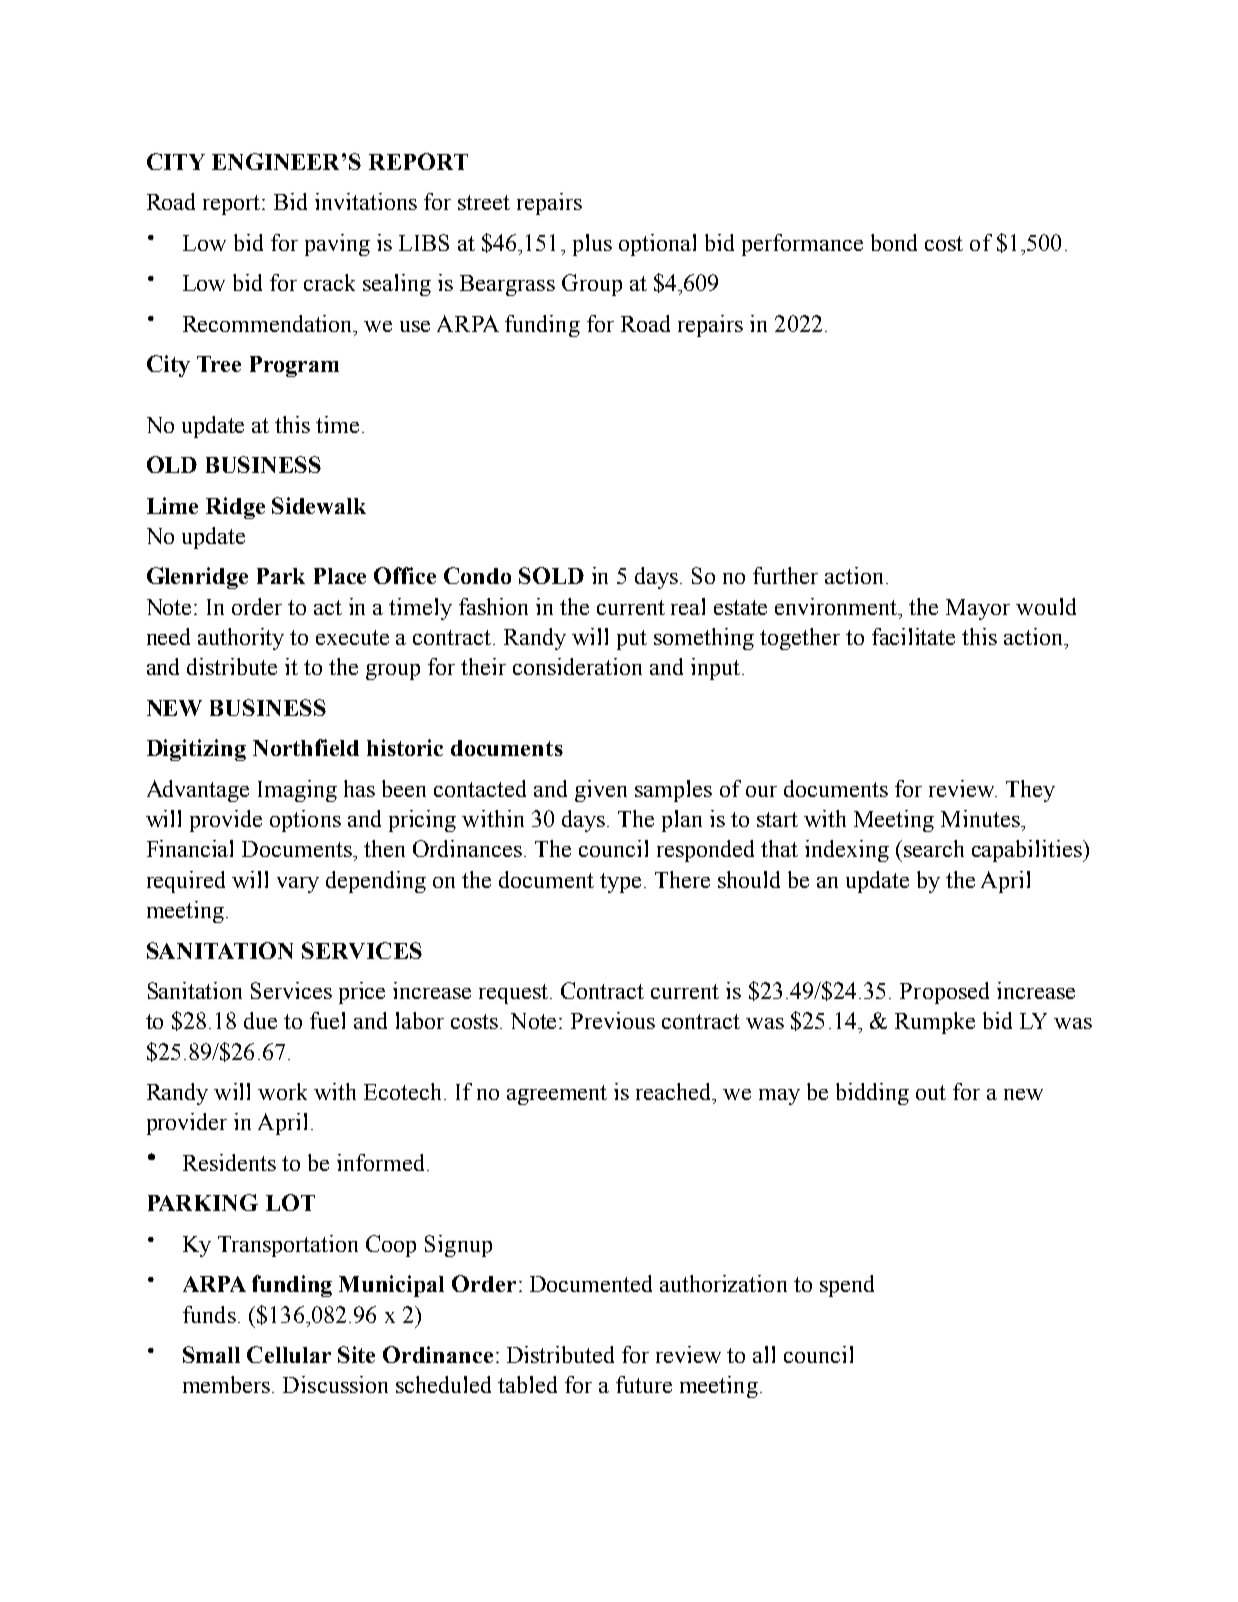  Describe the element at coordinates (592, 245) in the screenshot. I see `plus` at that location.
